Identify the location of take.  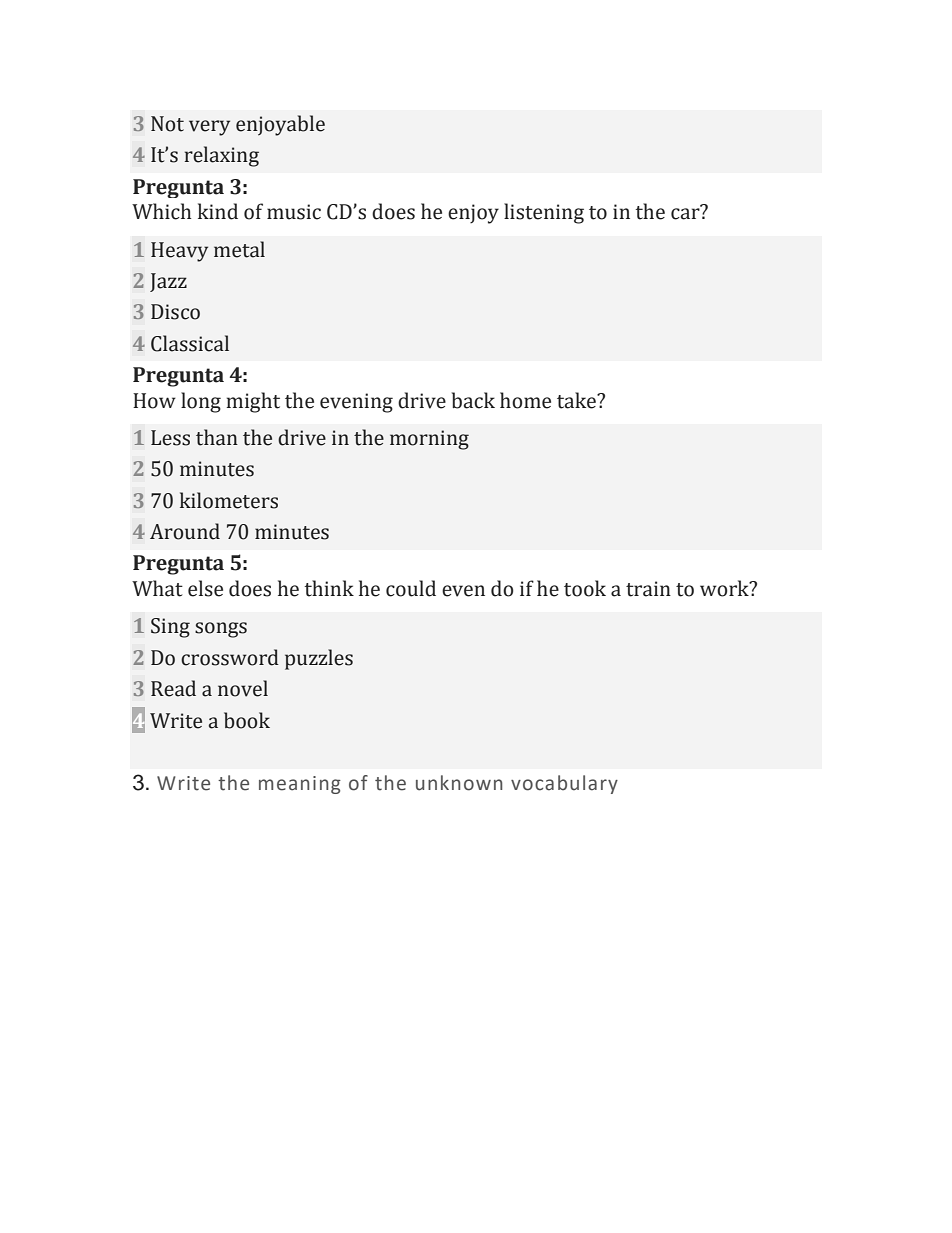
(577, 400).
